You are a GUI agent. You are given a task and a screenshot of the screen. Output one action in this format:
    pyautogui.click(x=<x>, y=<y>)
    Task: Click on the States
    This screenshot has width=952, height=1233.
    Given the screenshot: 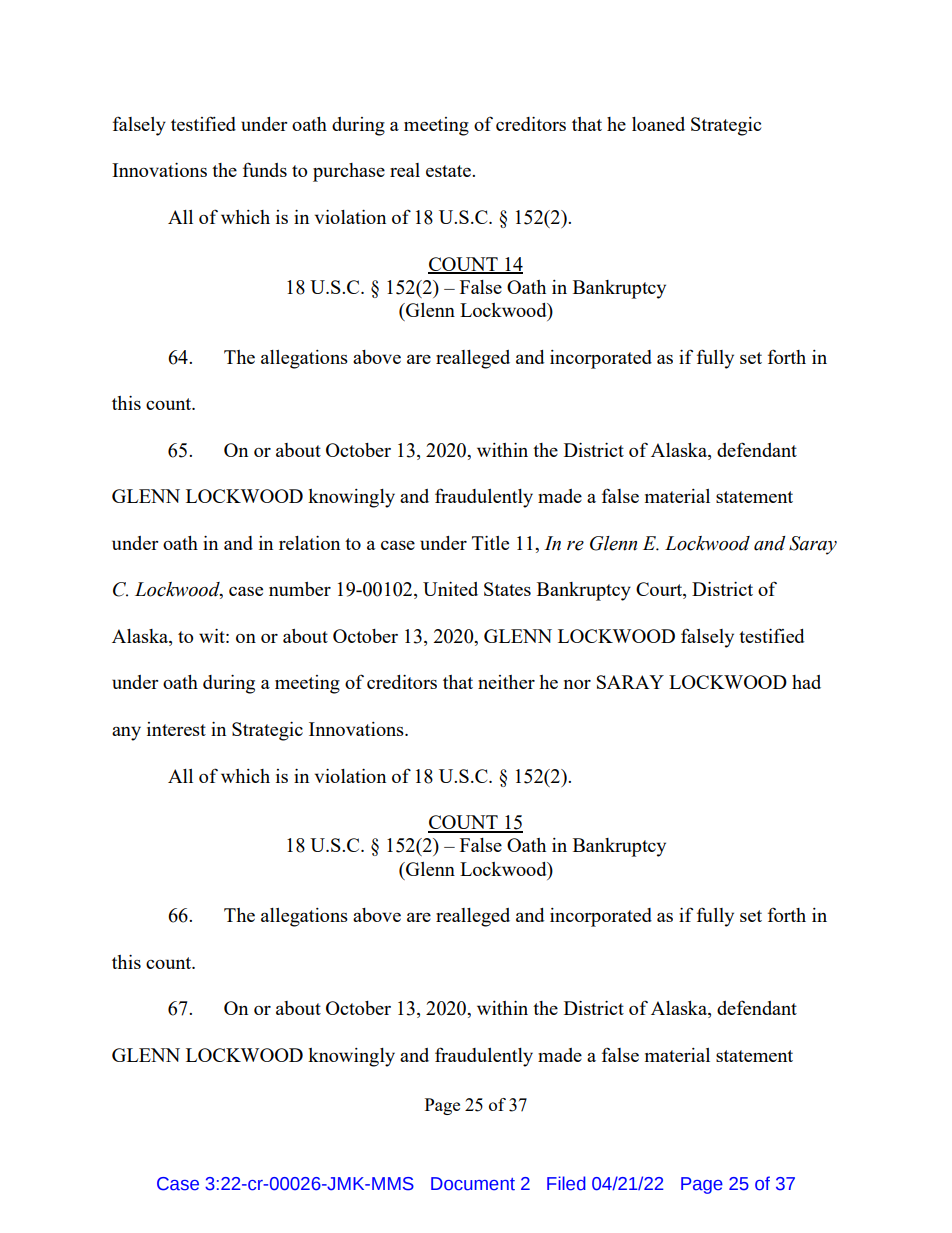 What is the action you would take?
    pyautogui.click(x=507, y=589)
